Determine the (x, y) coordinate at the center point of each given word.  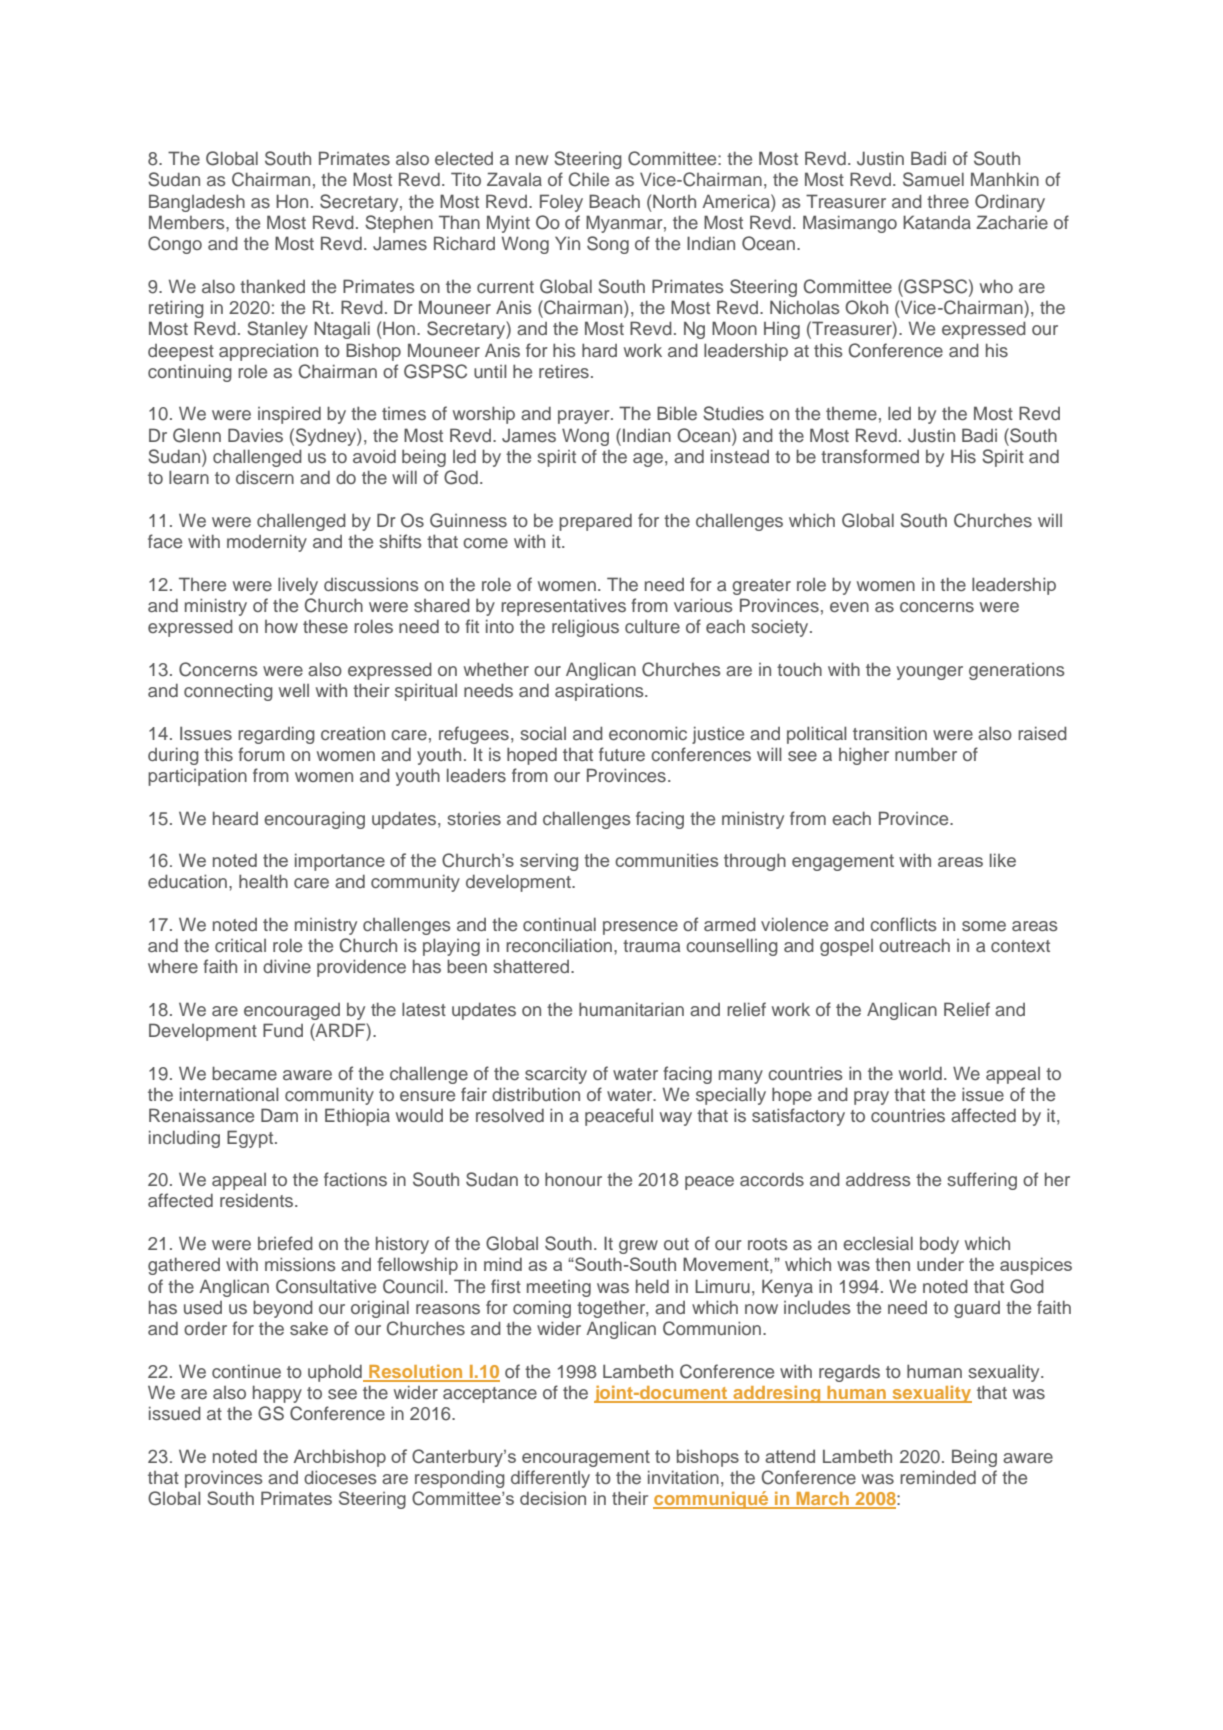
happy (277, 1394)
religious (585, 628)
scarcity (556, 1075)
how (281, 626)
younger (930, 673)
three (948, 201)
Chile (589, 179)
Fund (283, 1030)
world (920, 1073)
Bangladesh (197, 203)
